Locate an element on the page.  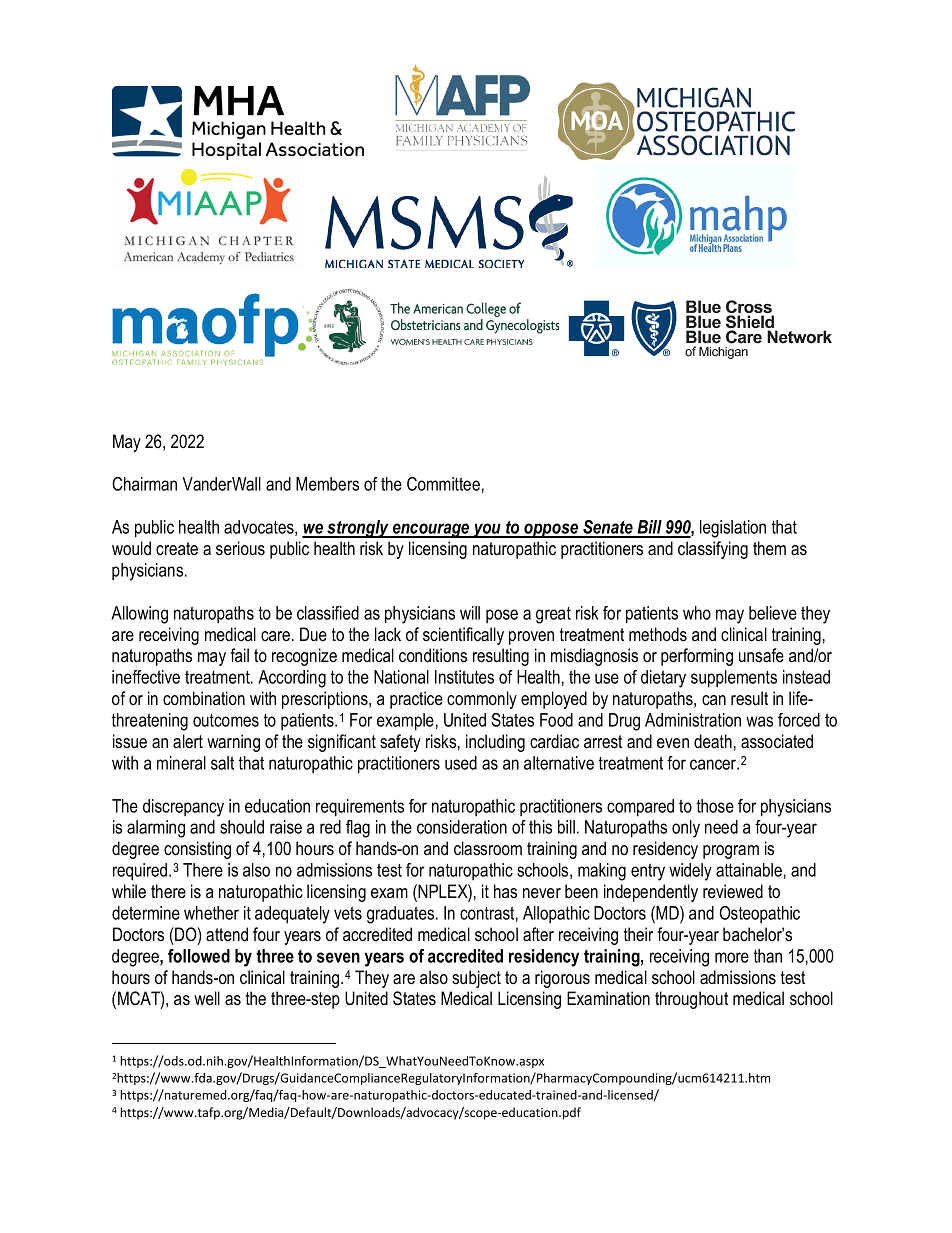
death is located at coordinates (713, 741).
